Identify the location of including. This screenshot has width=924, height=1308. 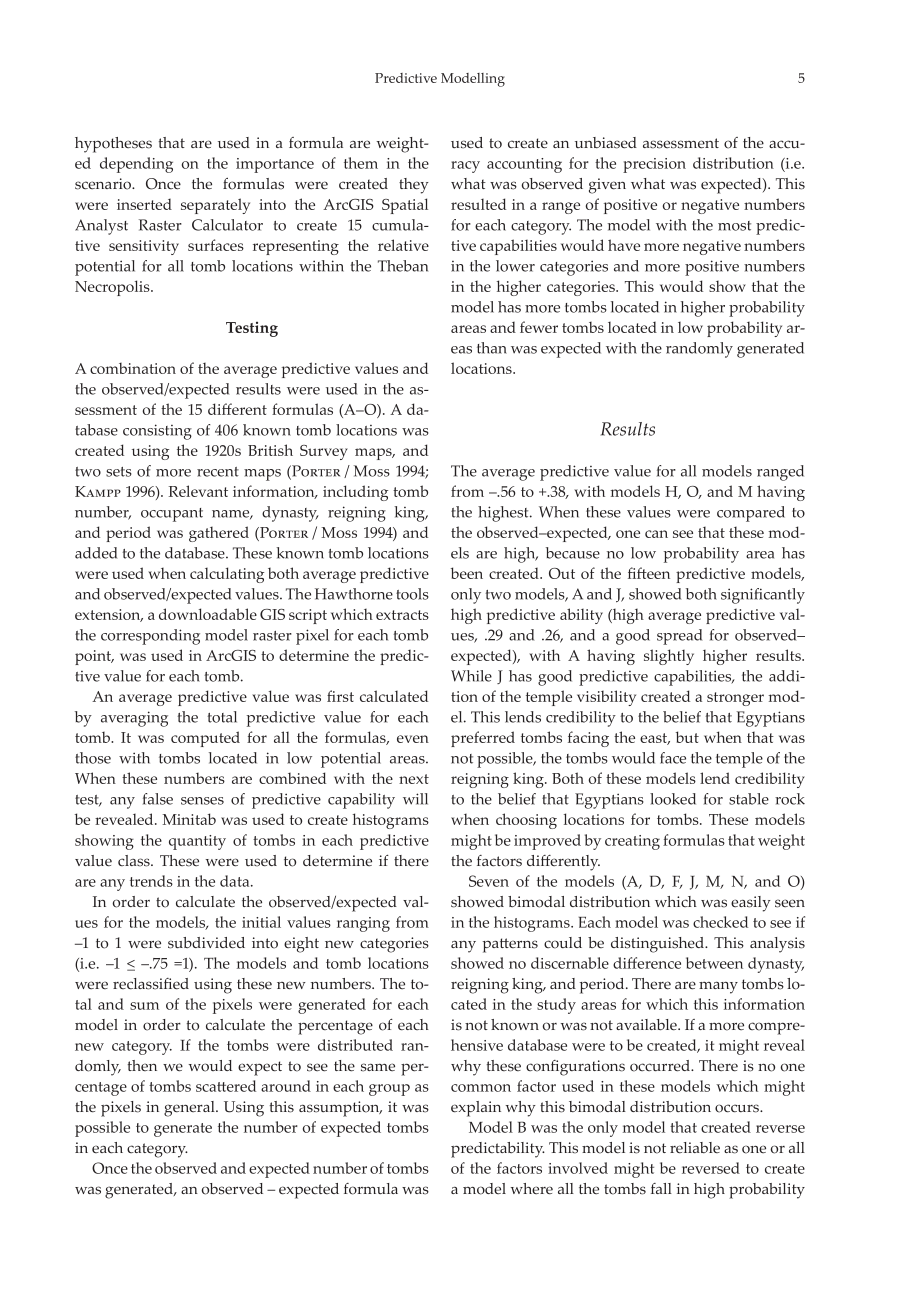
(355, 493).
